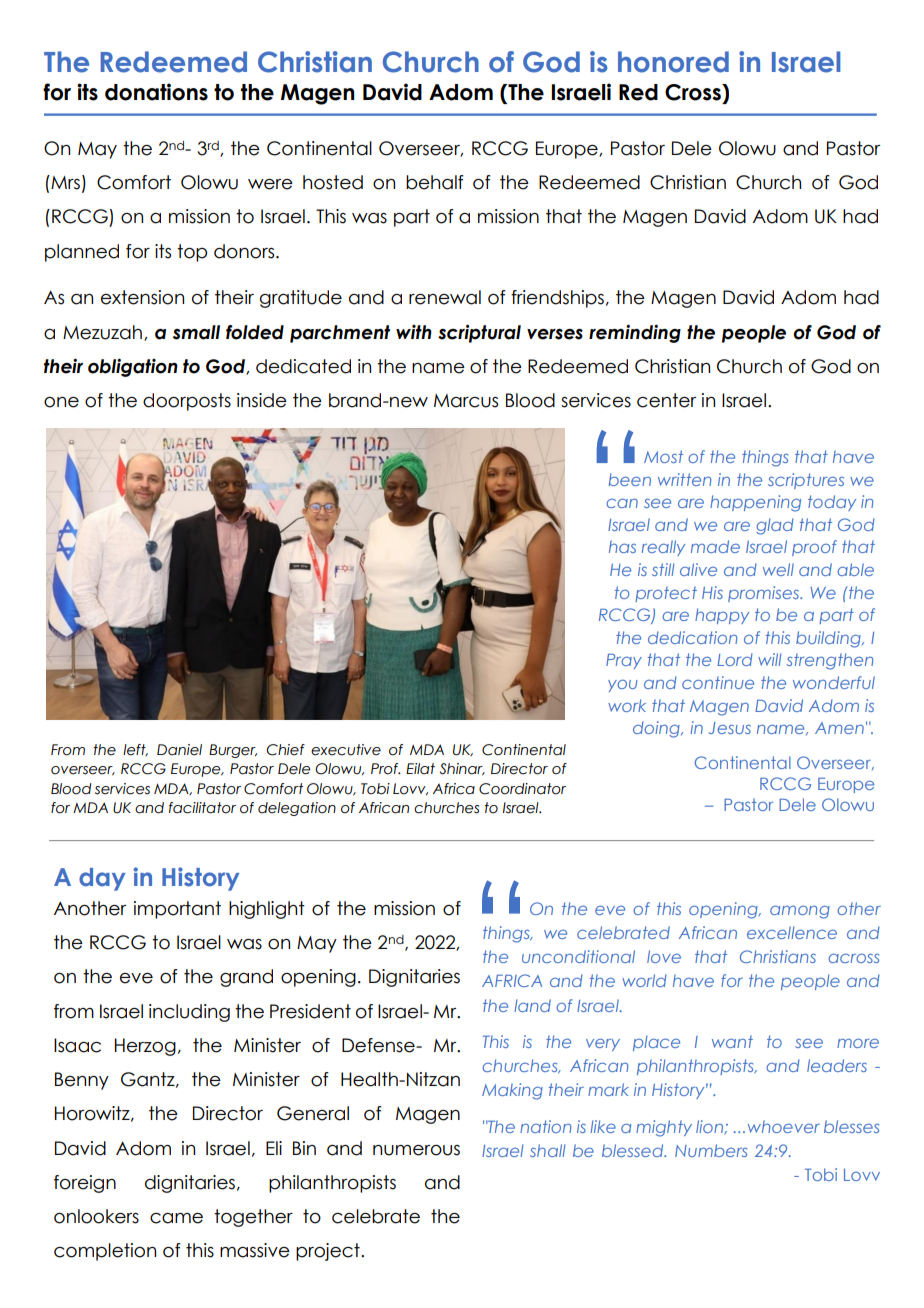  I want to click on Numbers, so click(711, 1150).
